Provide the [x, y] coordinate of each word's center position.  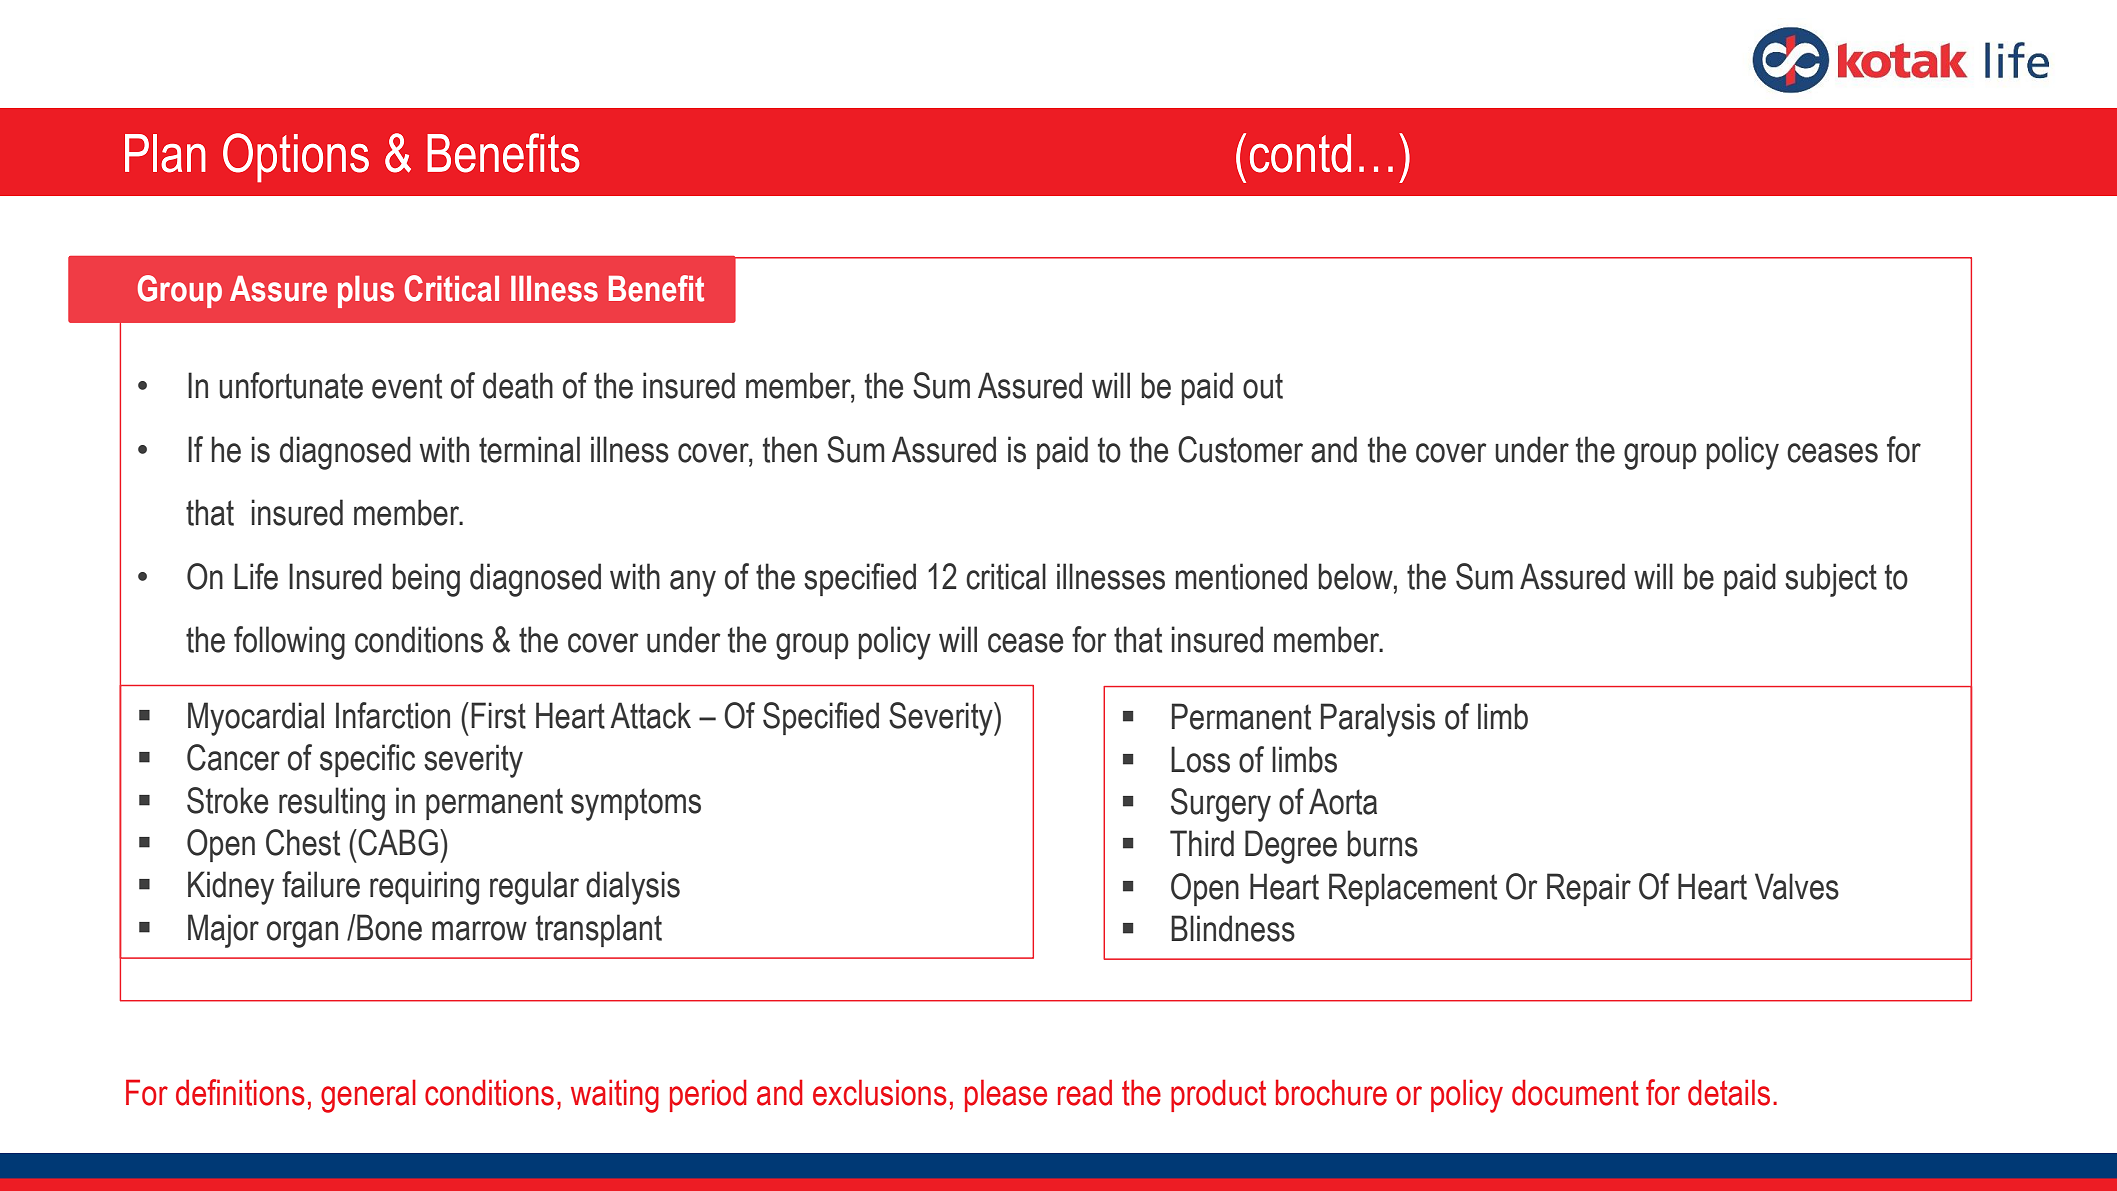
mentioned [1241, 576]
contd [1300, 153]
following [289, 643]
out [1263, 386]
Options [296, 158]
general [368, 1096]
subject [1831, 580]
